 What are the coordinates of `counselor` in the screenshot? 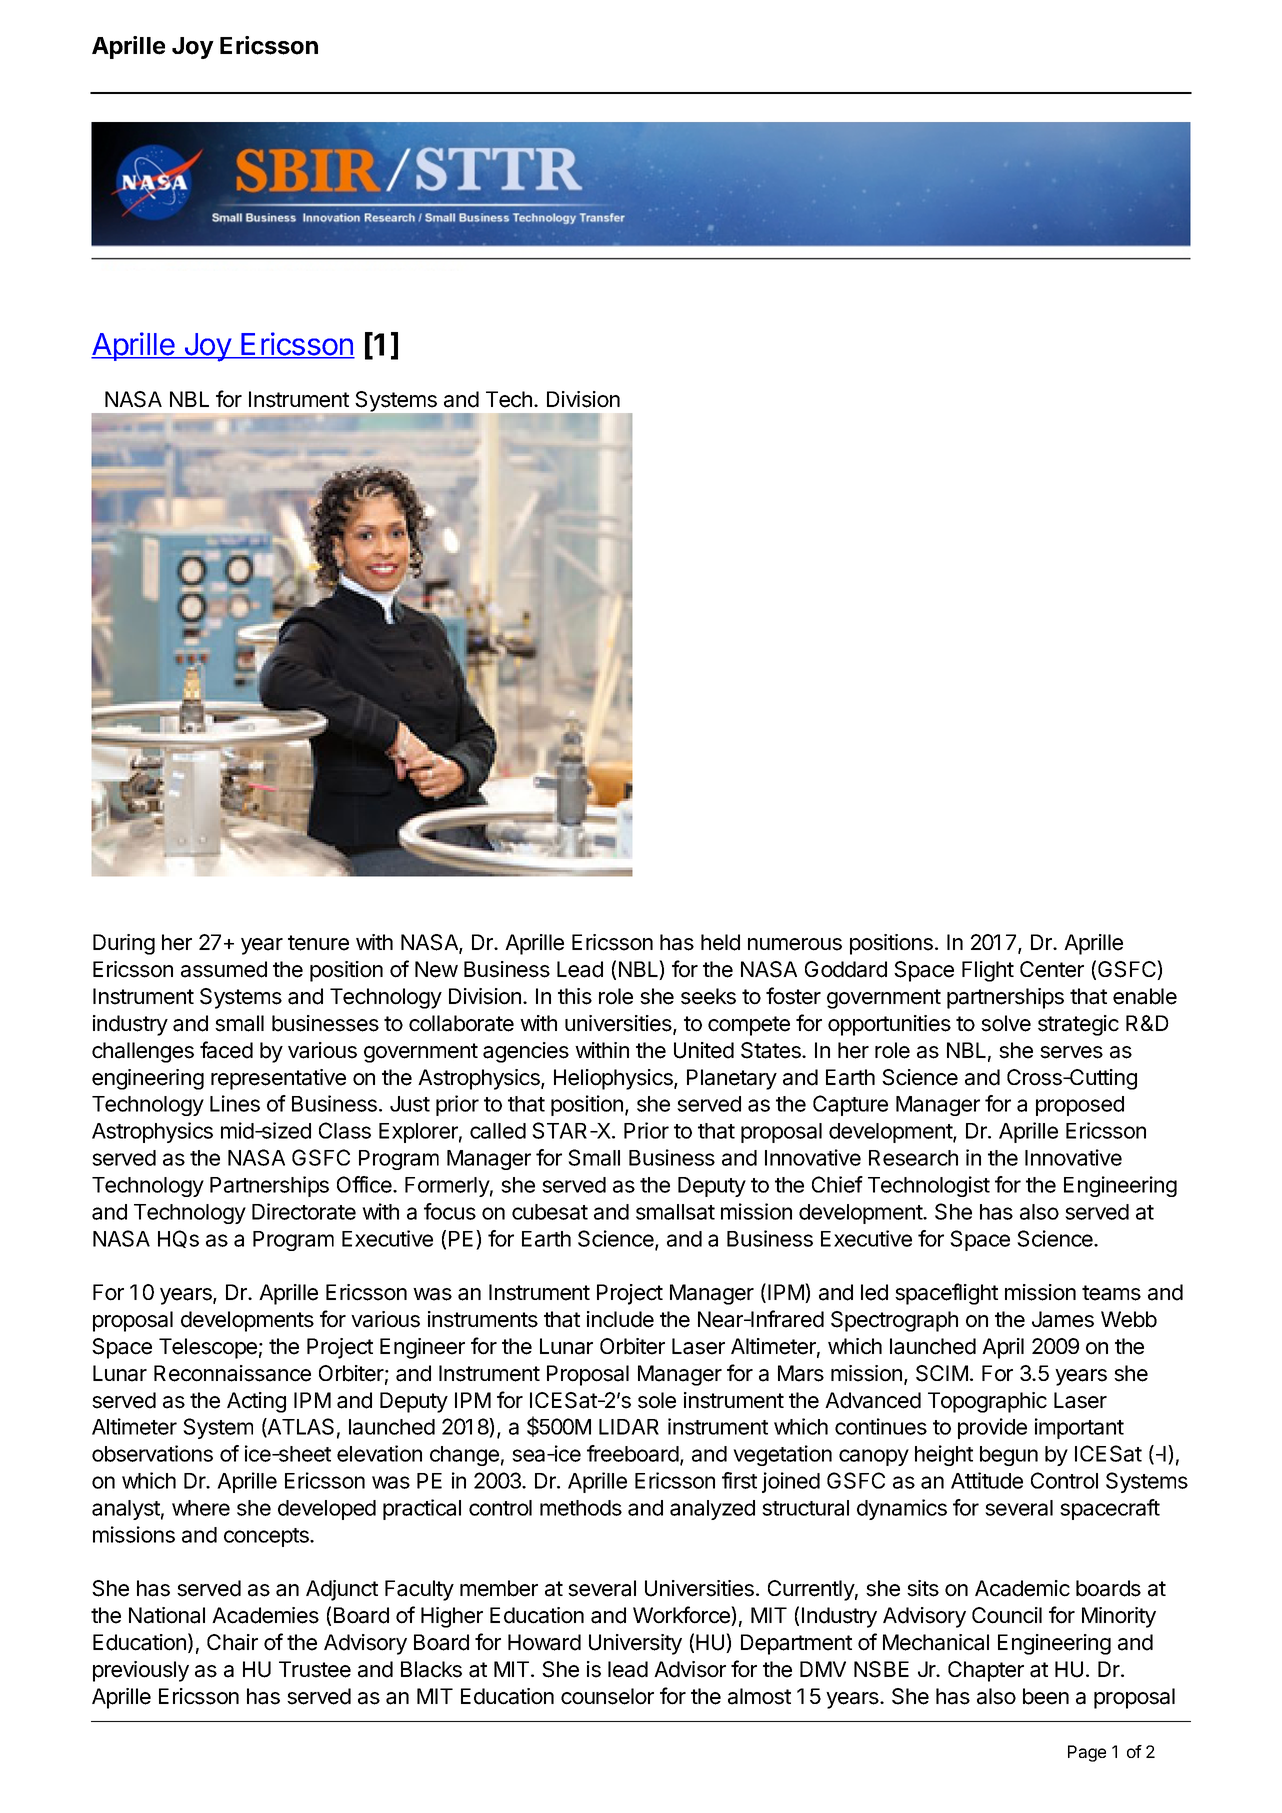 It's located at (607, 1696).
